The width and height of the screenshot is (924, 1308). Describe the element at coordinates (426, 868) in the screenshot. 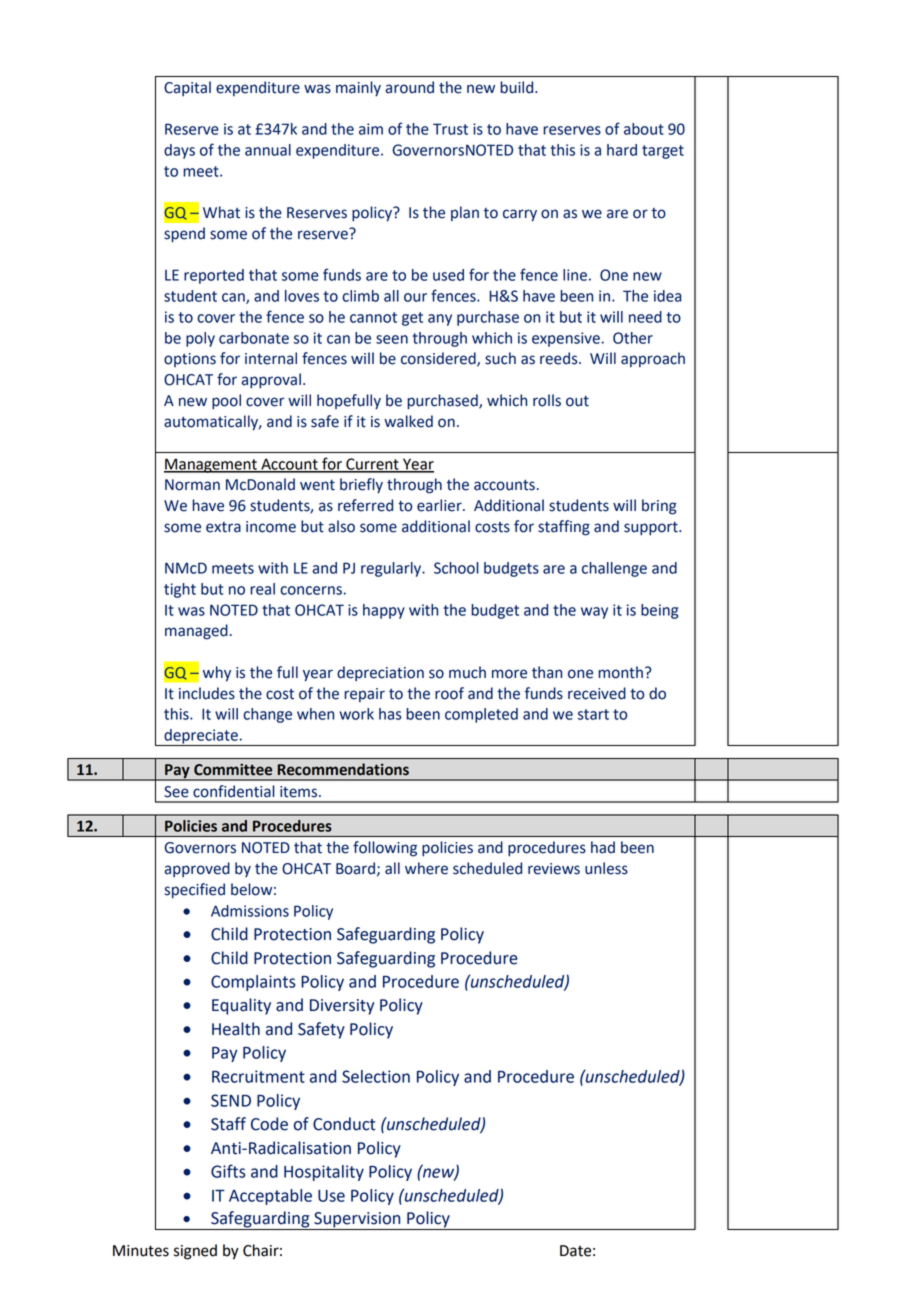

I see `where` at that location.
